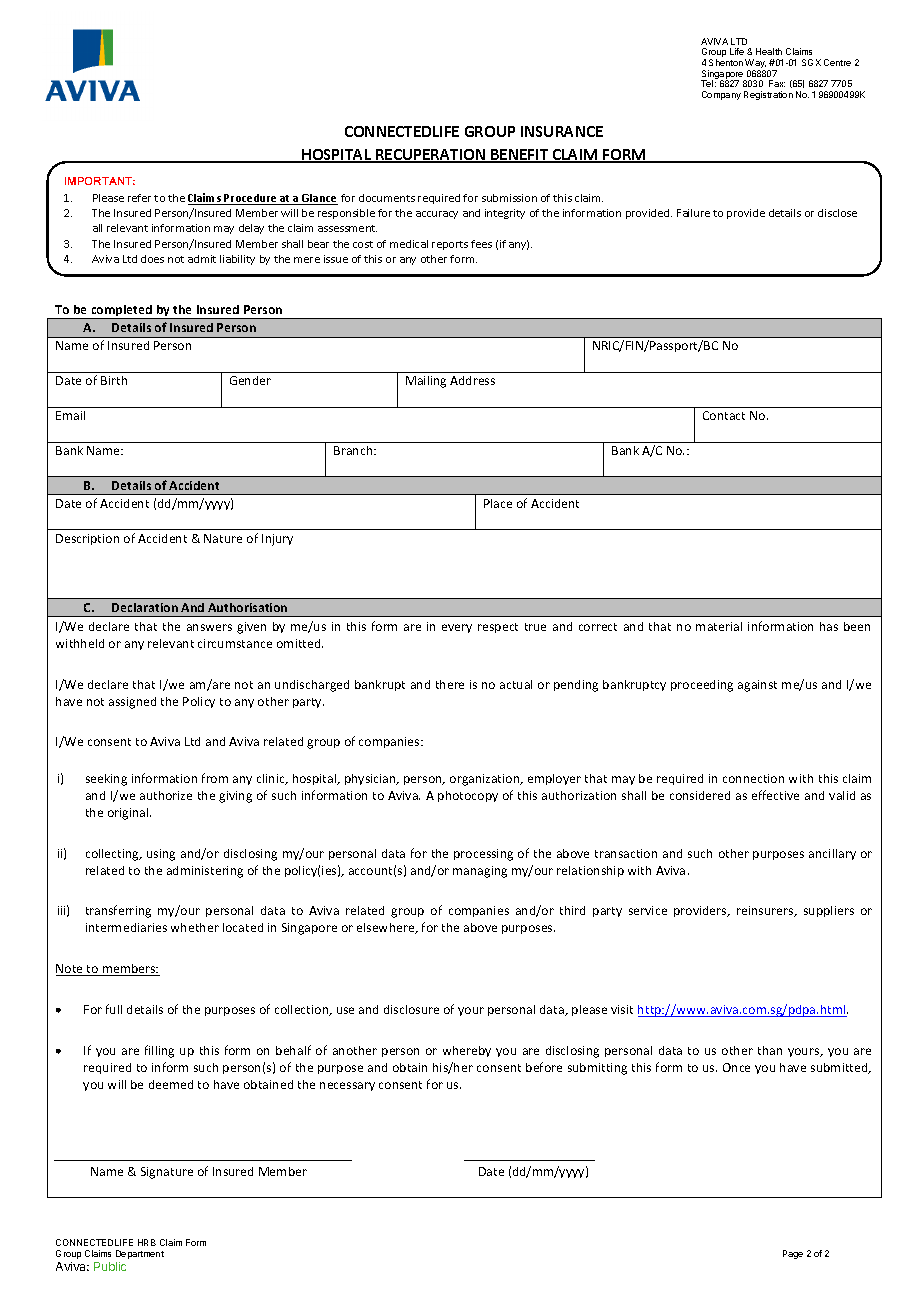 This document has height=1307, width=924. What do you see at coordinates (147, 1242) in the document?
I see `HRB` at bounding box center [147, 1242].
